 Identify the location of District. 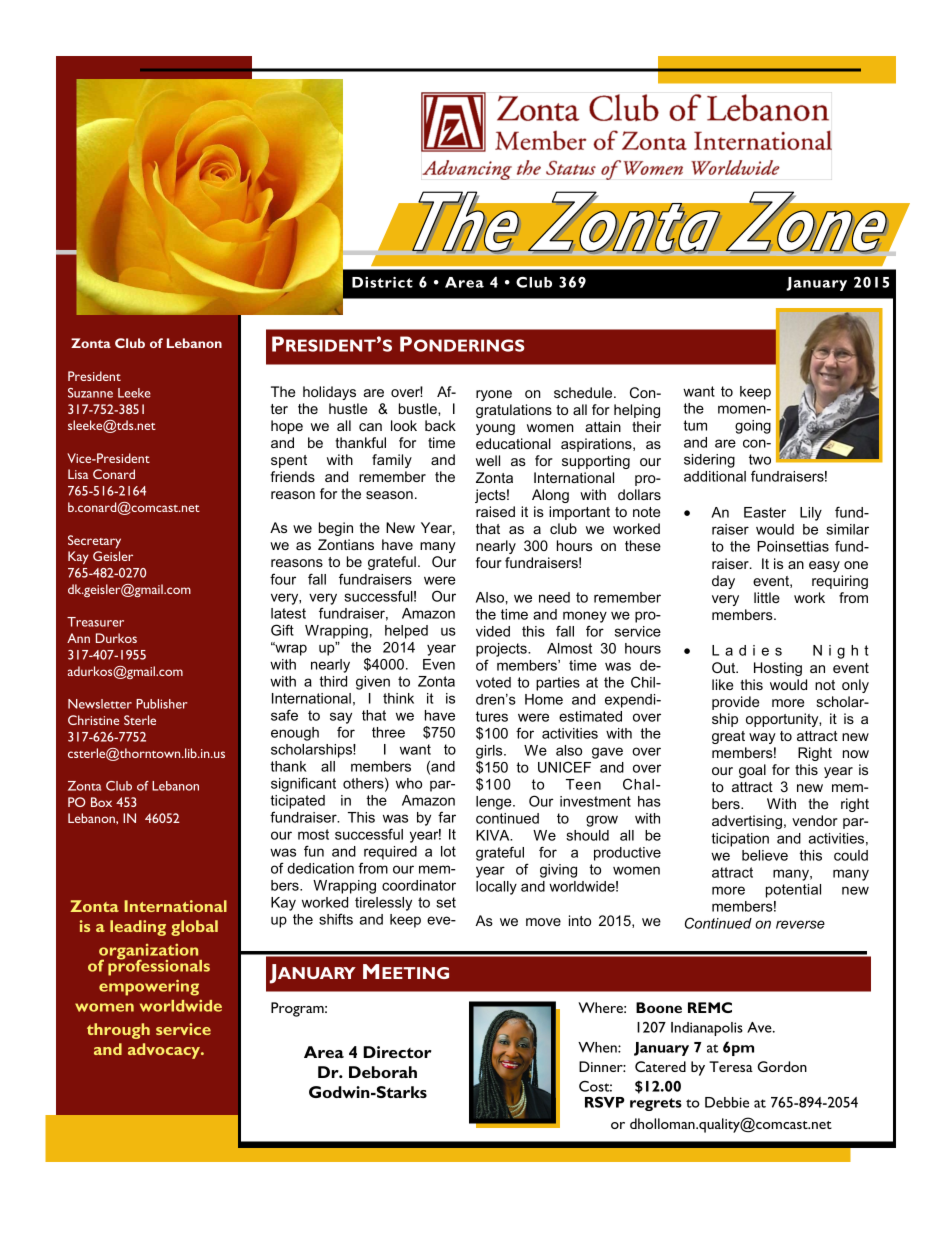
(382, 282).
